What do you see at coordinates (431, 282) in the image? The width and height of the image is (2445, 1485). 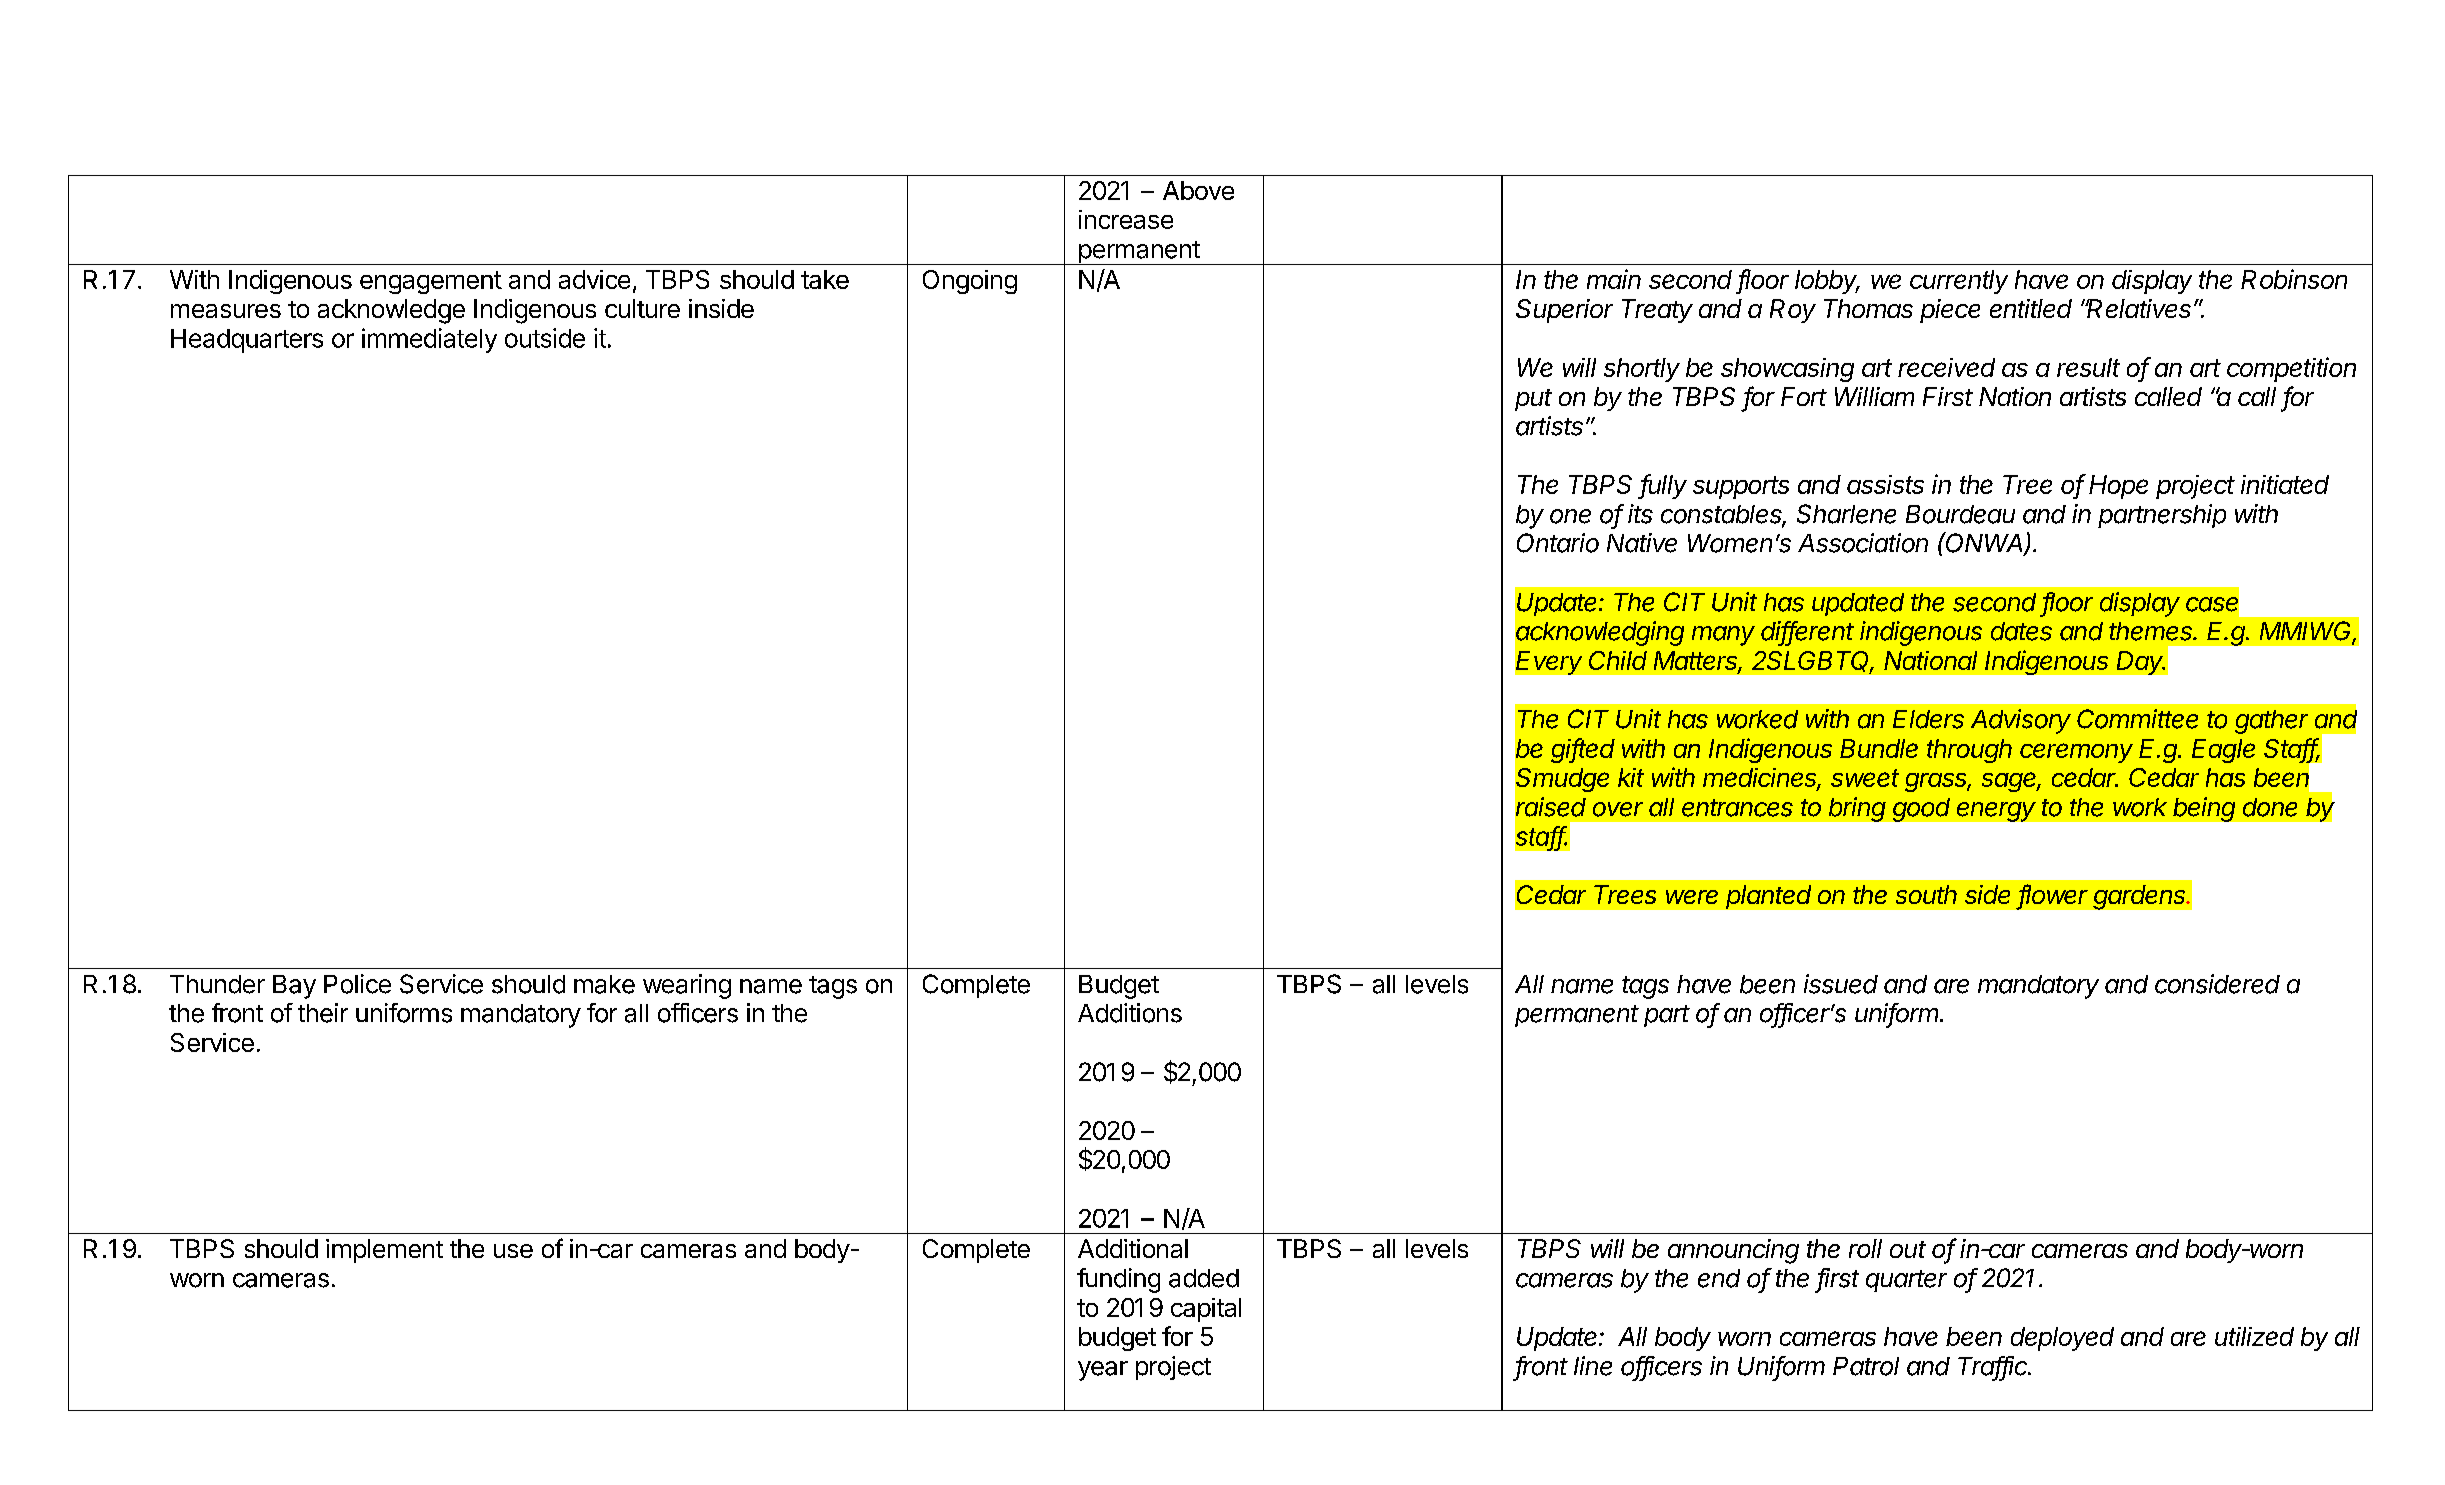 I see `engagement` at bounding box center [431, 282].
